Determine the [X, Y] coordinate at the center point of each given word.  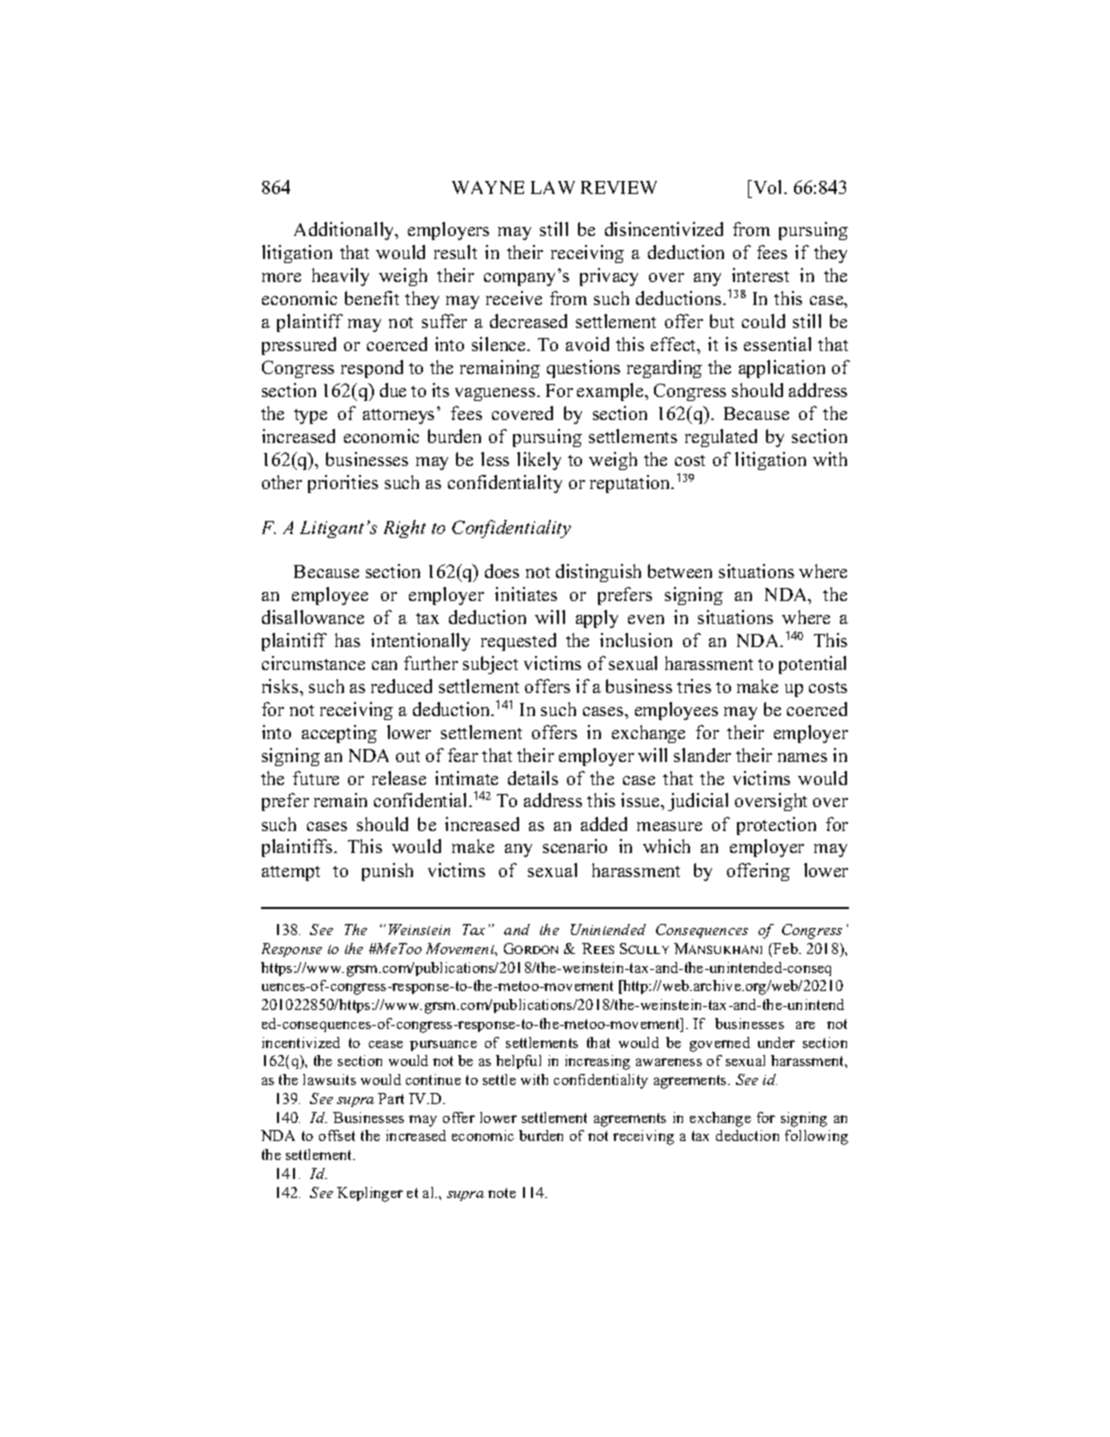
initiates [526, 594]
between [680, 571]
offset [337, 1135]
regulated [721, 438]
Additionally [345, 231]
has [347, 640]
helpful [518, 1062]
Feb [786, 948]
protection [776, 826]
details [533, 778]
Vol [768, 189]
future [316, 778]
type [310, 416]
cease [386, 1044]
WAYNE [488, 187]
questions [583, 369]
